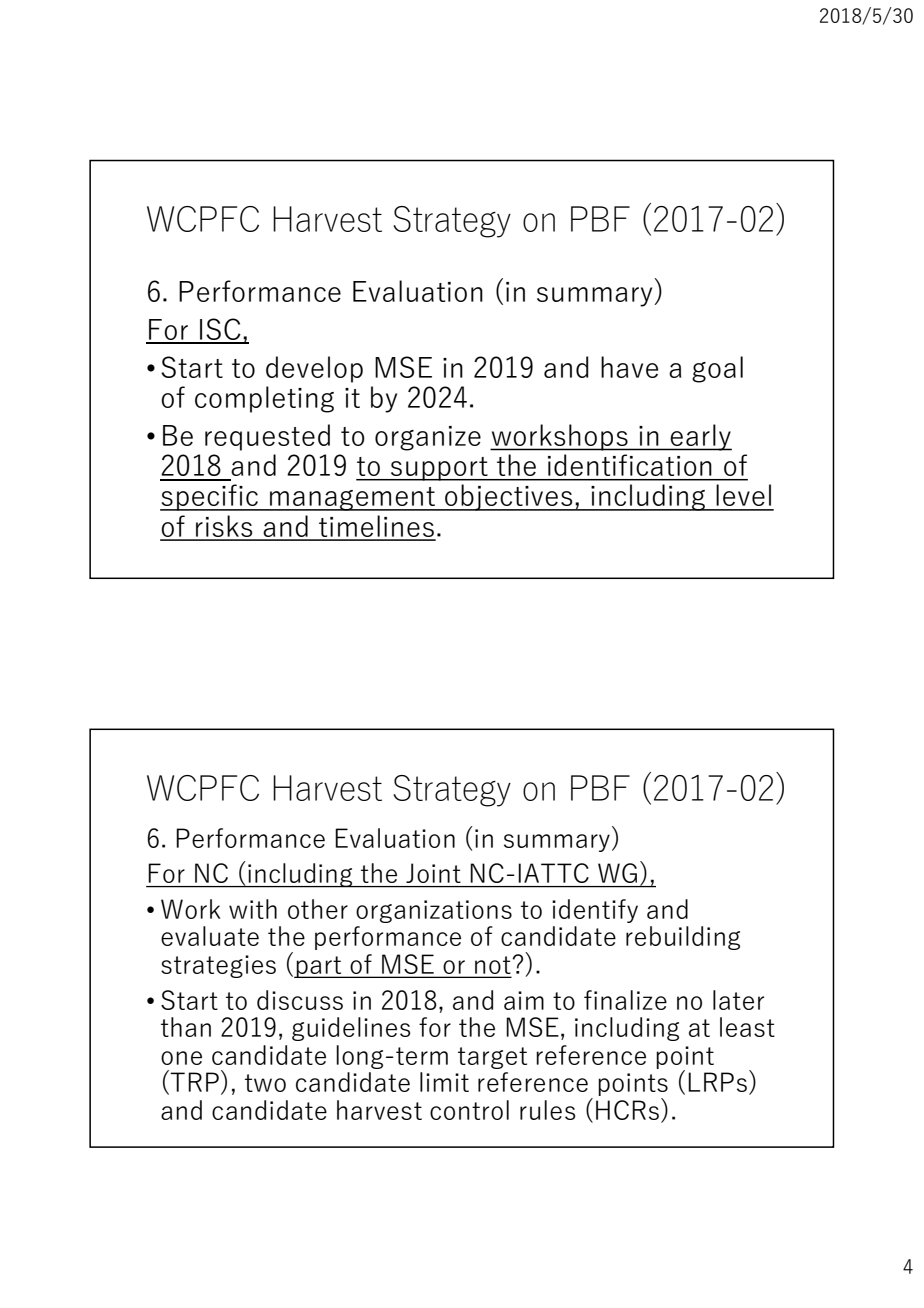  What do you see at coordinates (433, 873) in the image?
I see `Joint` at bounding box center [433, 873].
